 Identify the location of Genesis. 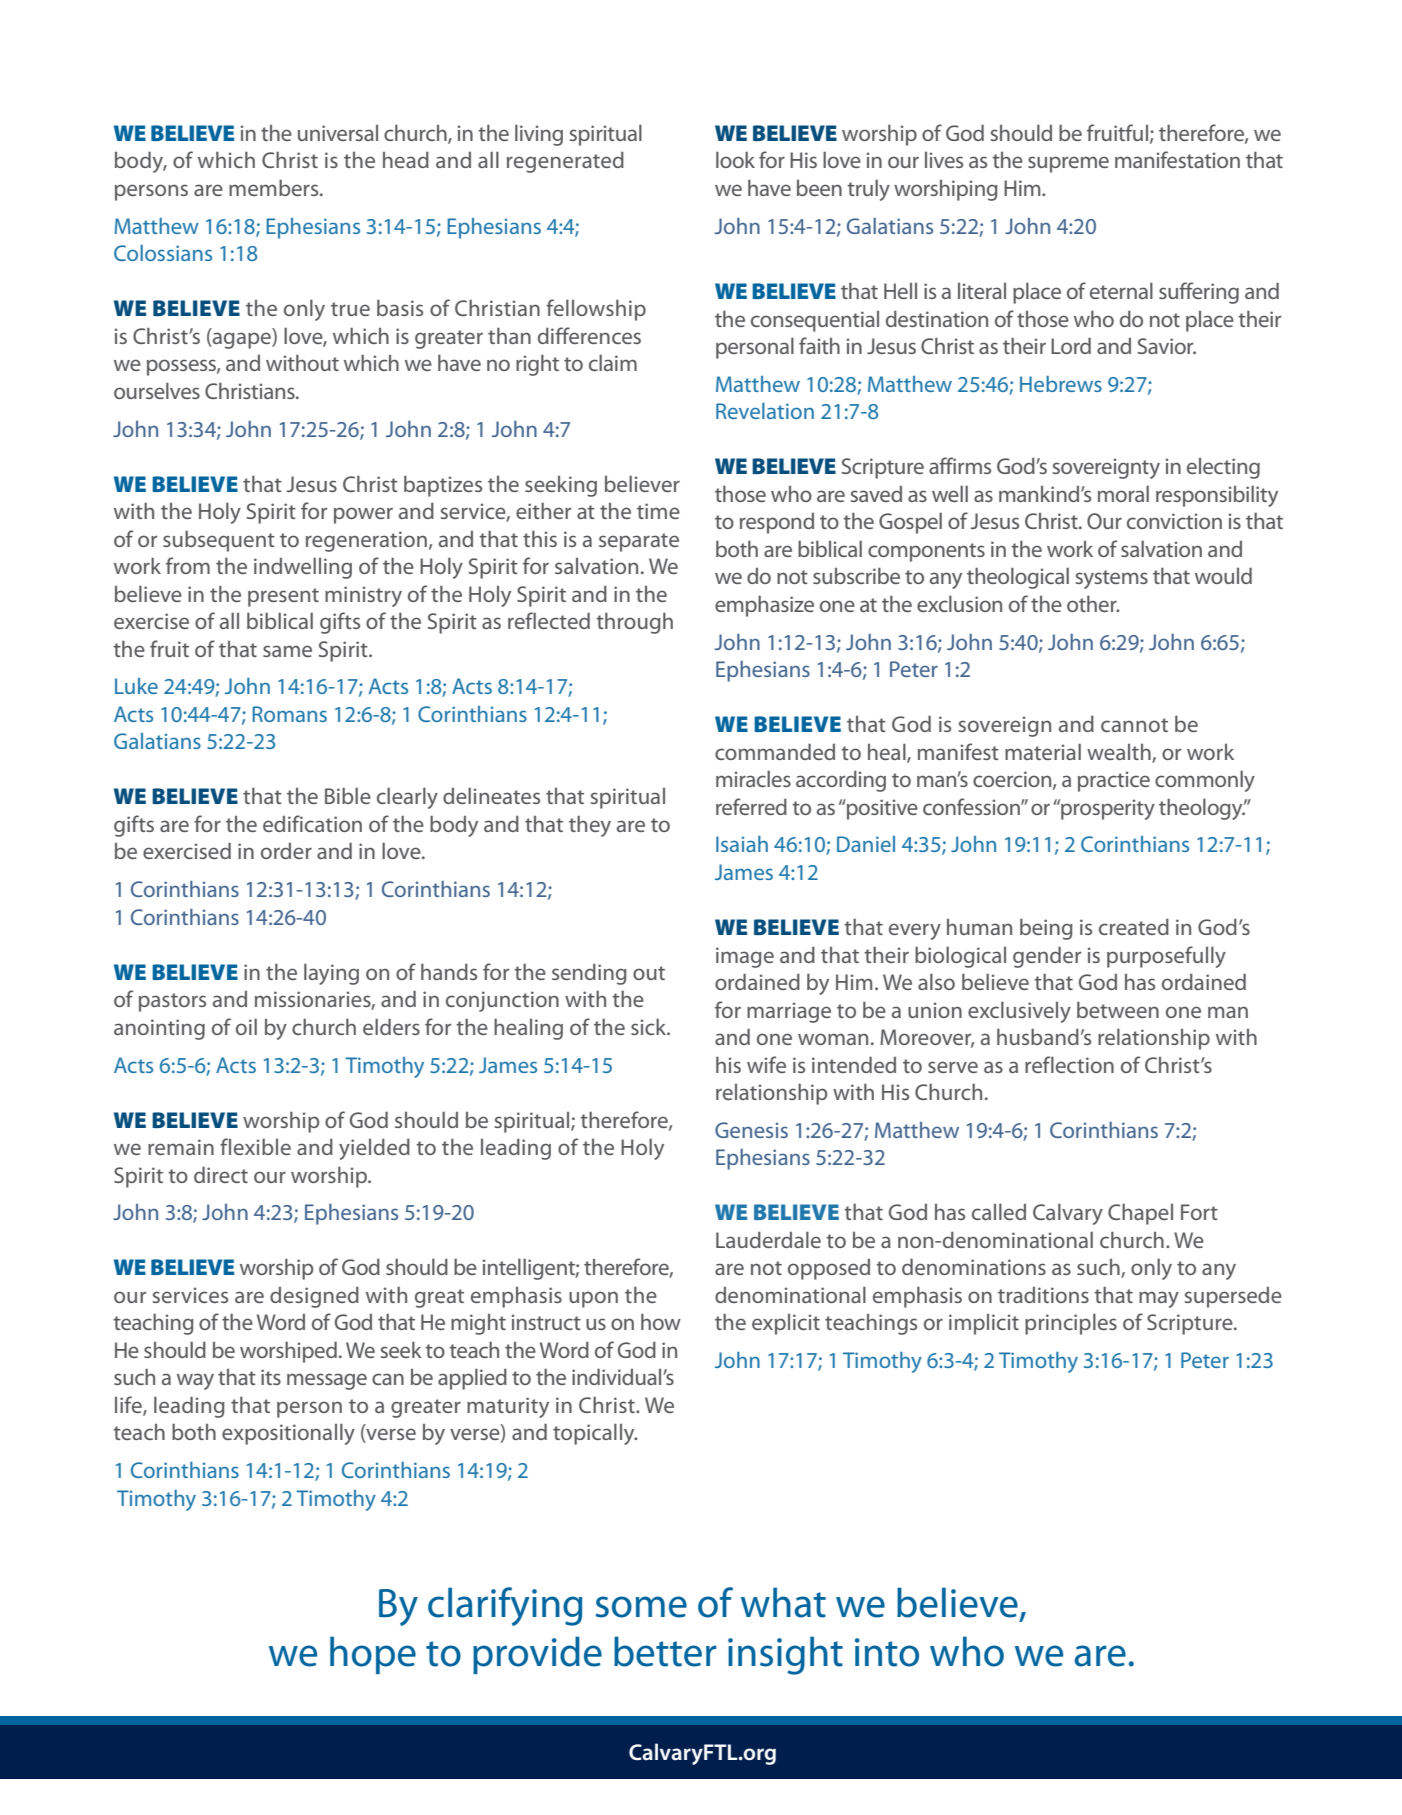
(751, 1130).
